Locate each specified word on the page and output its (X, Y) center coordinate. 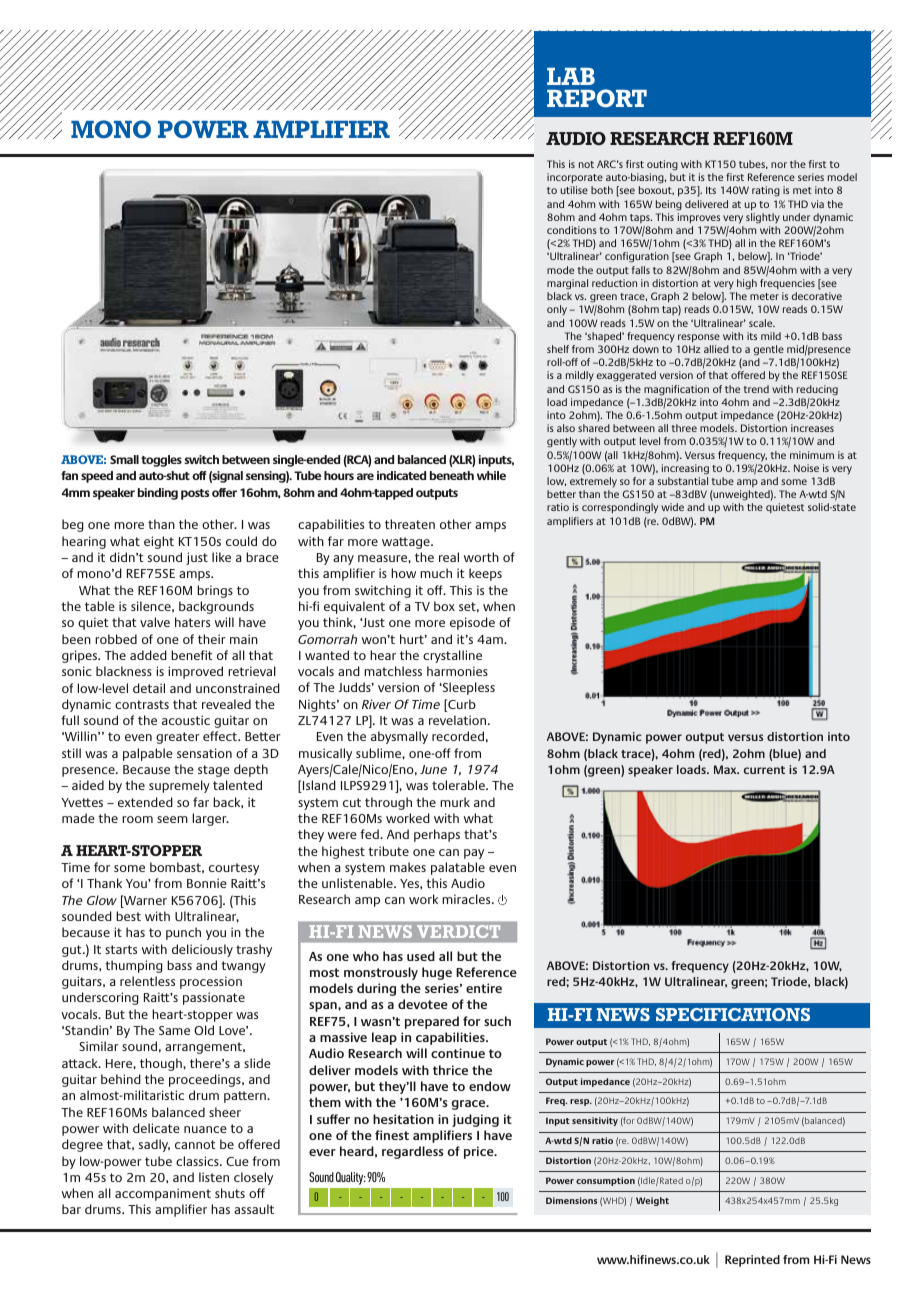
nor (779, 165)
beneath (452, 475)
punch (183, 933)
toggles (161, 461)
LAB (571, 76)
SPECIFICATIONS (733, 1014)
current (764, 770)
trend (756, 389)
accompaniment (163, 1194)
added (148, 655)
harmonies (457, 671)
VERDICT (458, 931)
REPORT (597, 98)
